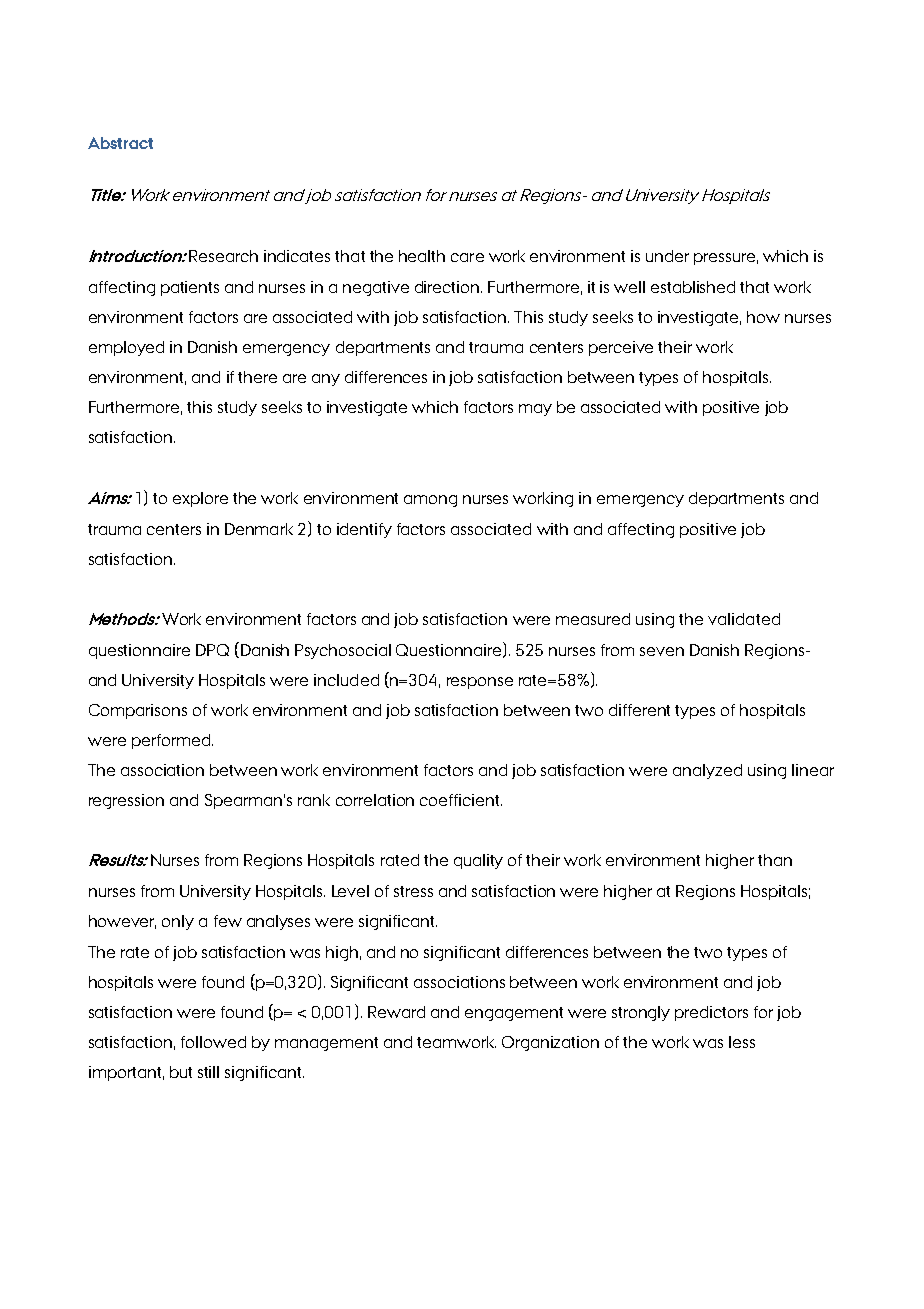 The height and width of the document is (1309, 924). I want to click on among, so click(430, 501).
